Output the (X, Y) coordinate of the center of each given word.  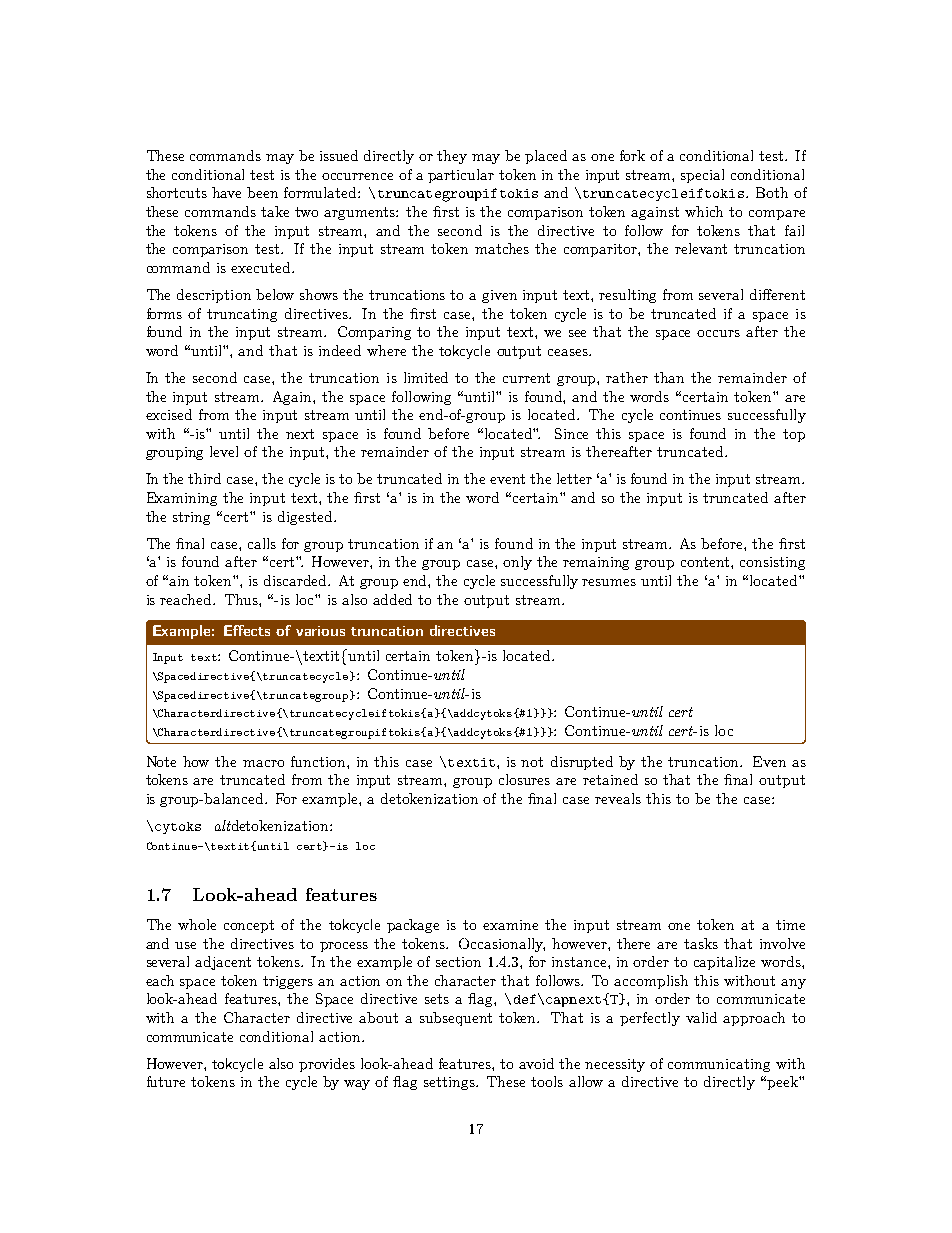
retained (610, 779)
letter (574, 478)
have (226, 192)
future (166, 1081)
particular (461, 176)
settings (450, 1083)
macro (263, 763)
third (204, 478)
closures (524, 779)
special (702, 176)
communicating (719, 1065)
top (794, 435)
